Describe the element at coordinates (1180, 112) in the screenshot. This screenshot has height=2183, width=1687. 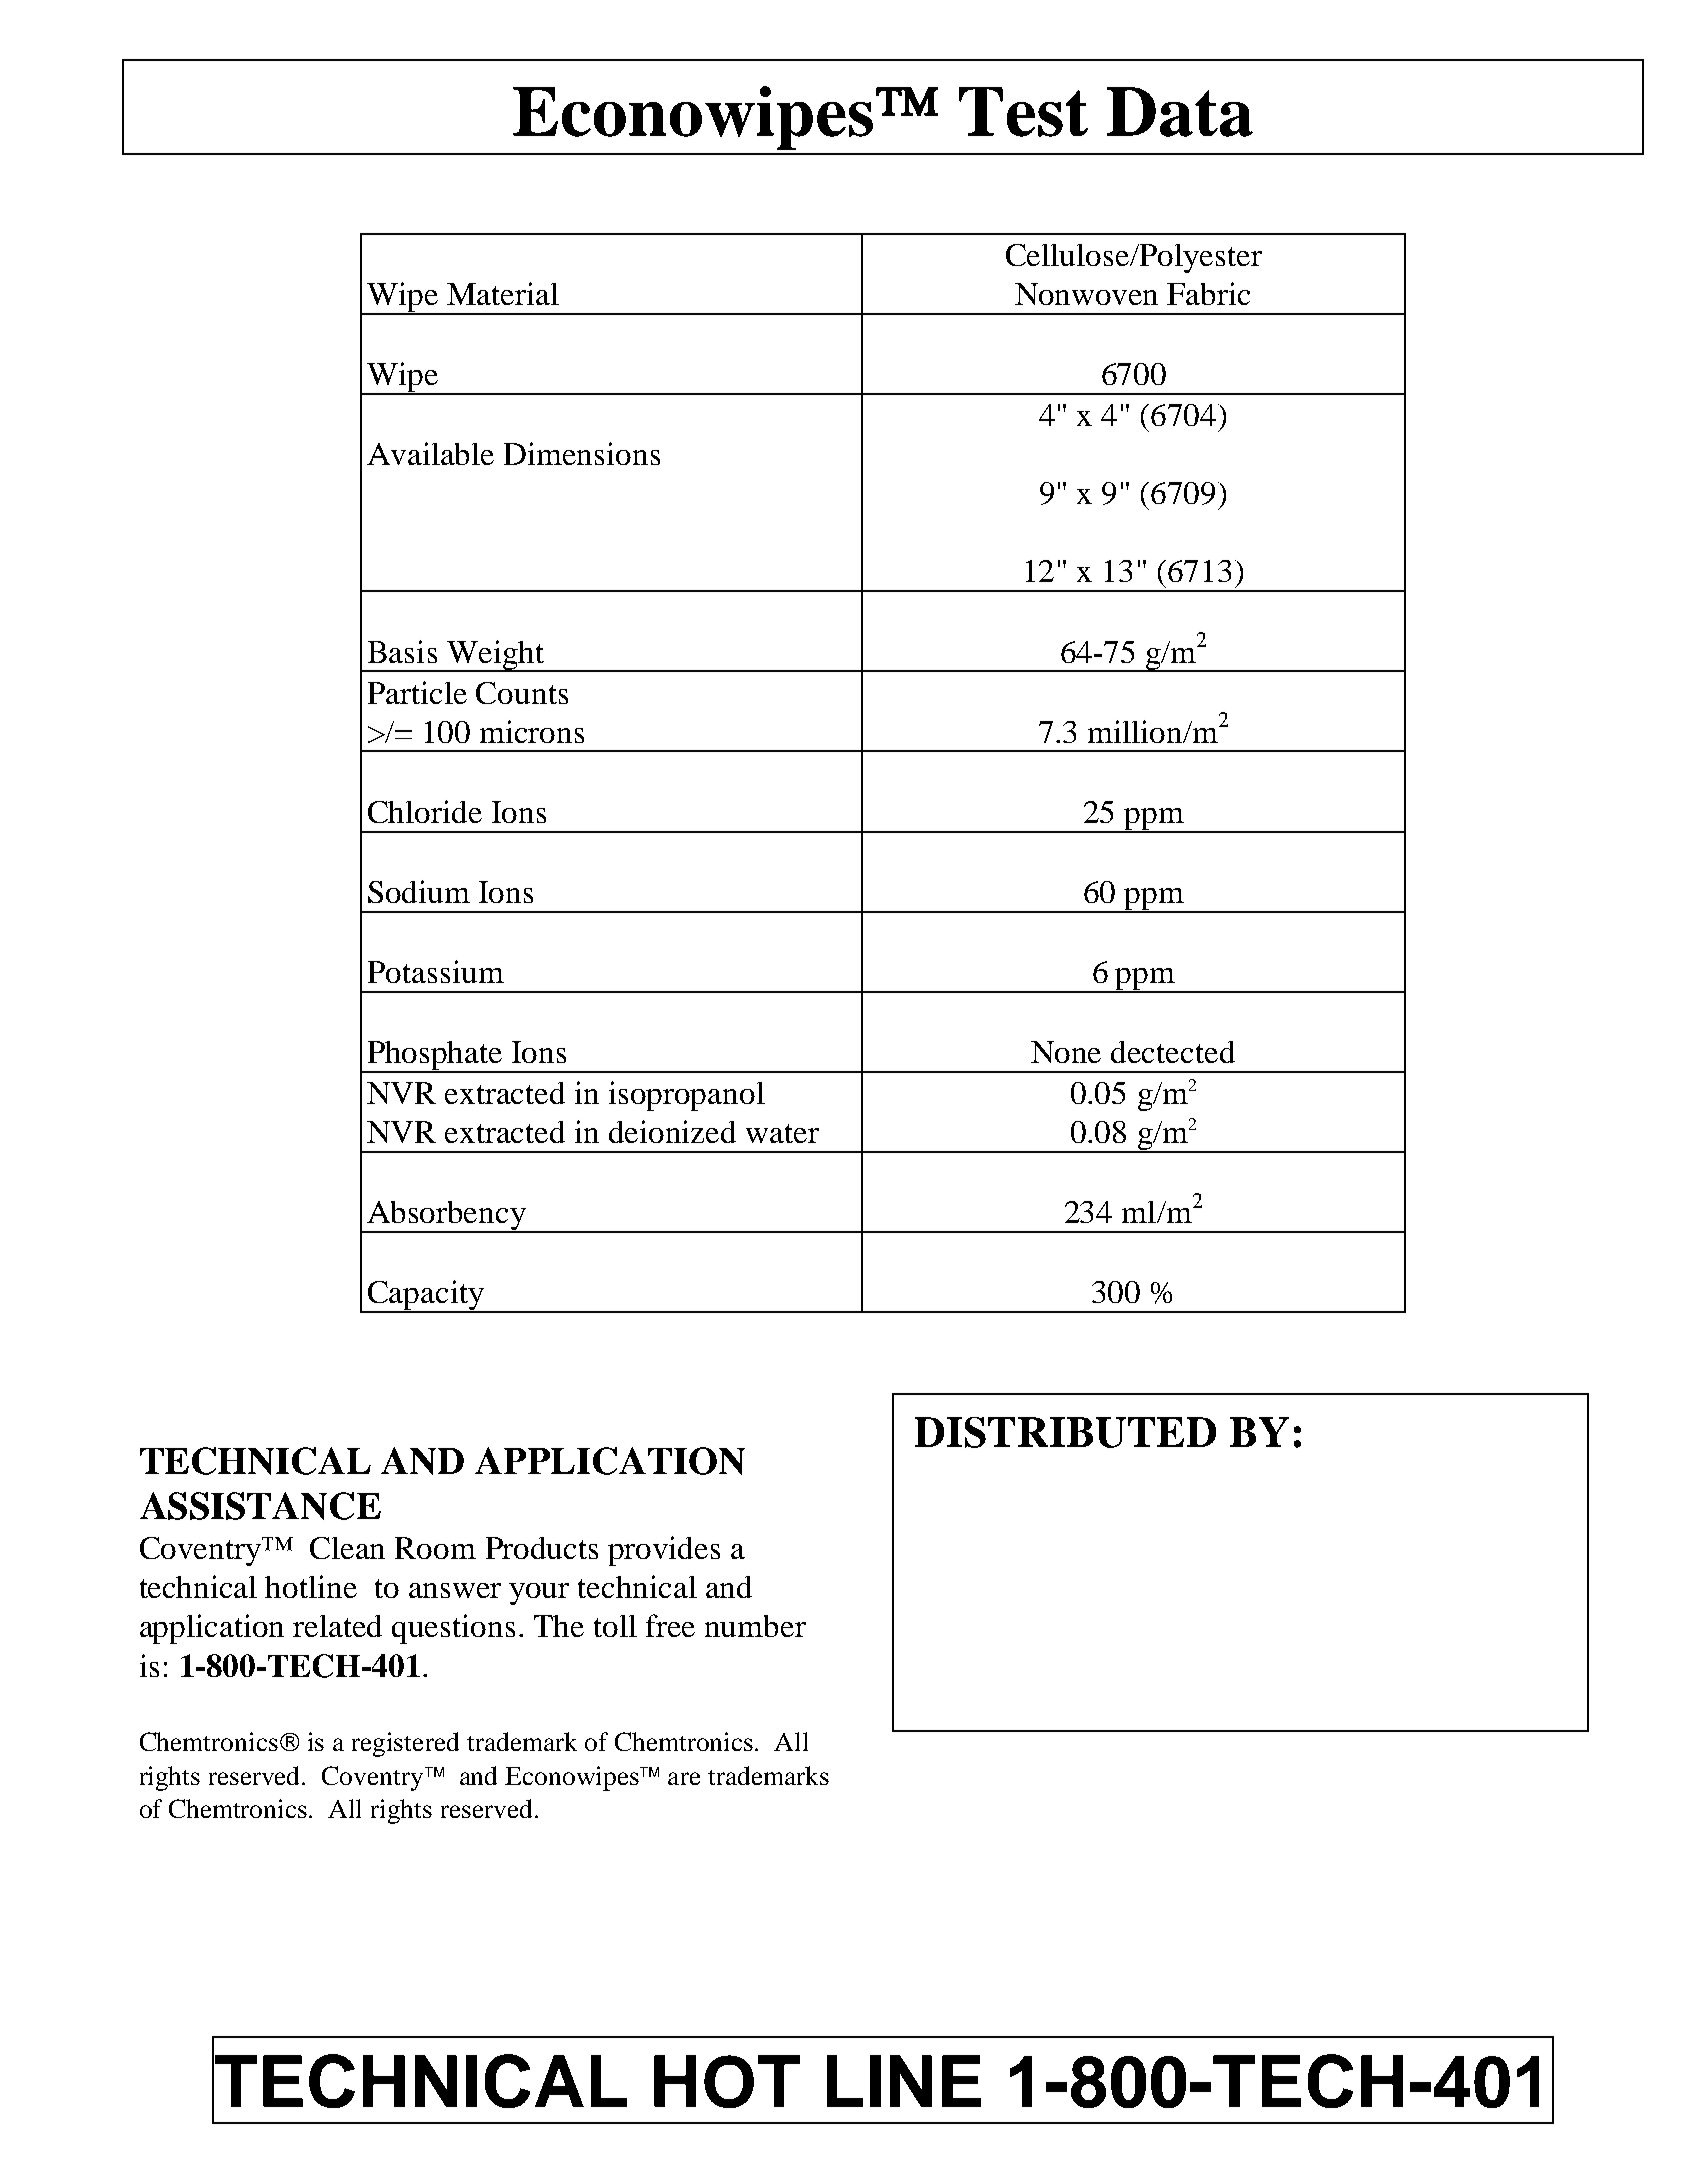
I see `Data` at that location.
